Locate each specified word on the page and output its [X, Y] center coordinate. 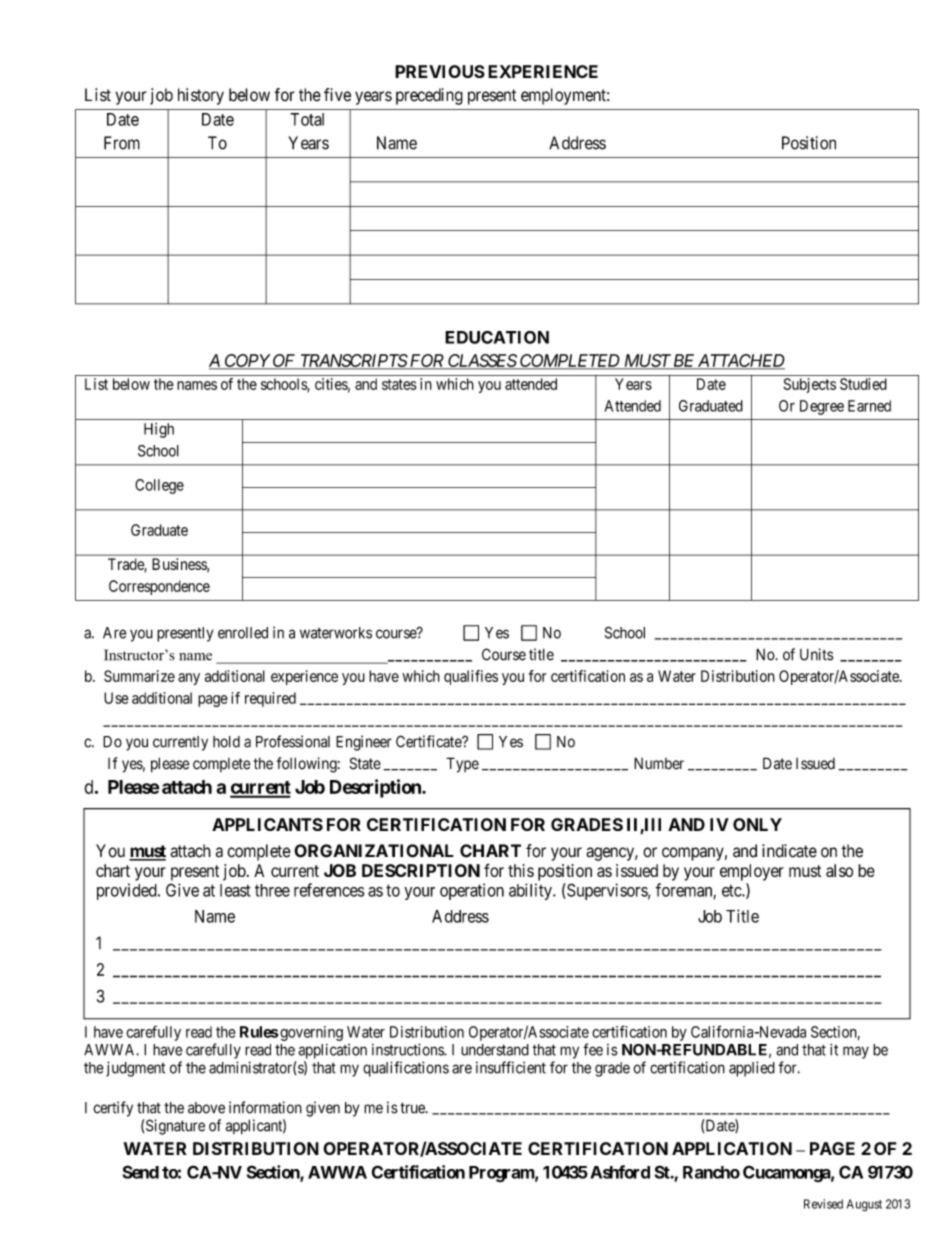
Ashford [620, 1172]
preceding [429, 96]
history [201, 96]
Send [140, 1172]
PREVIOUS [440, 71]
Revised [823, 1204]
